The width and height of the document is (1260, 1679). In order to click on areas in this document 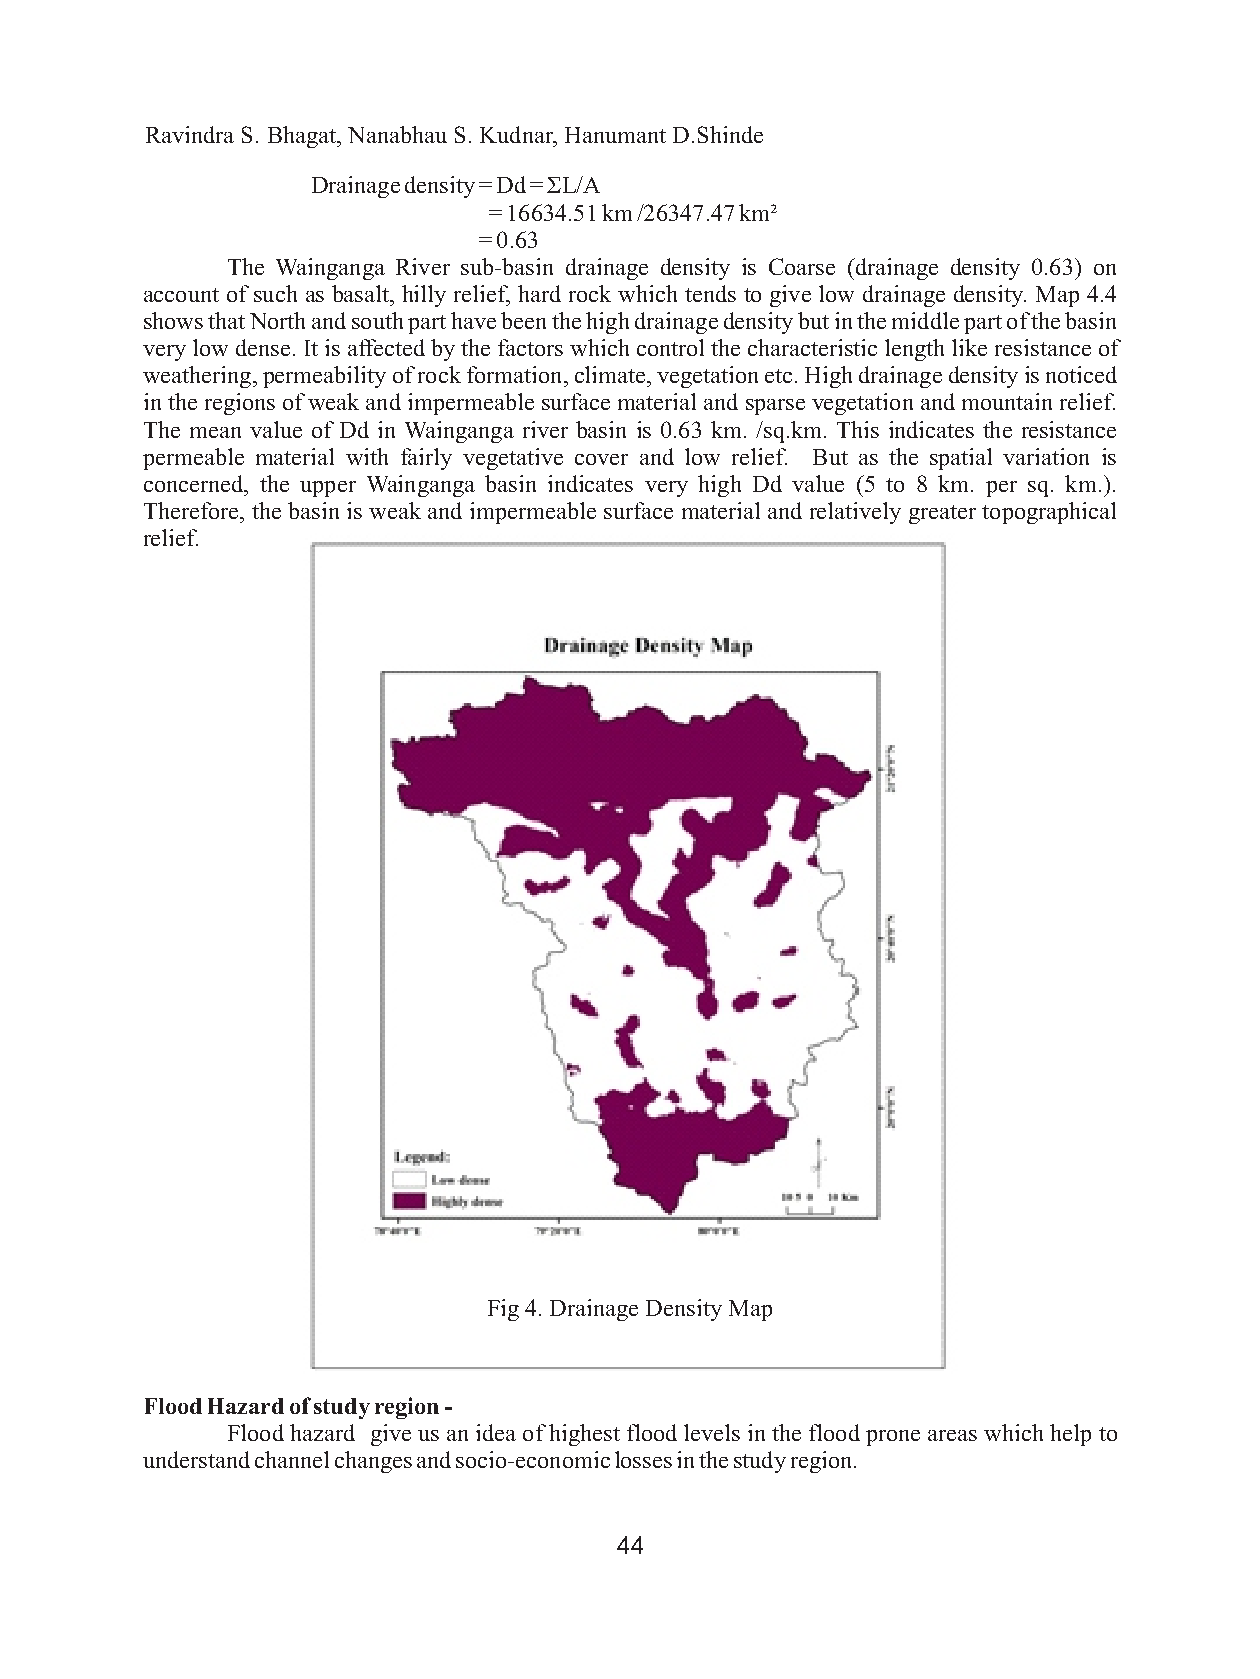, I will do `click(952, 1435)`.
